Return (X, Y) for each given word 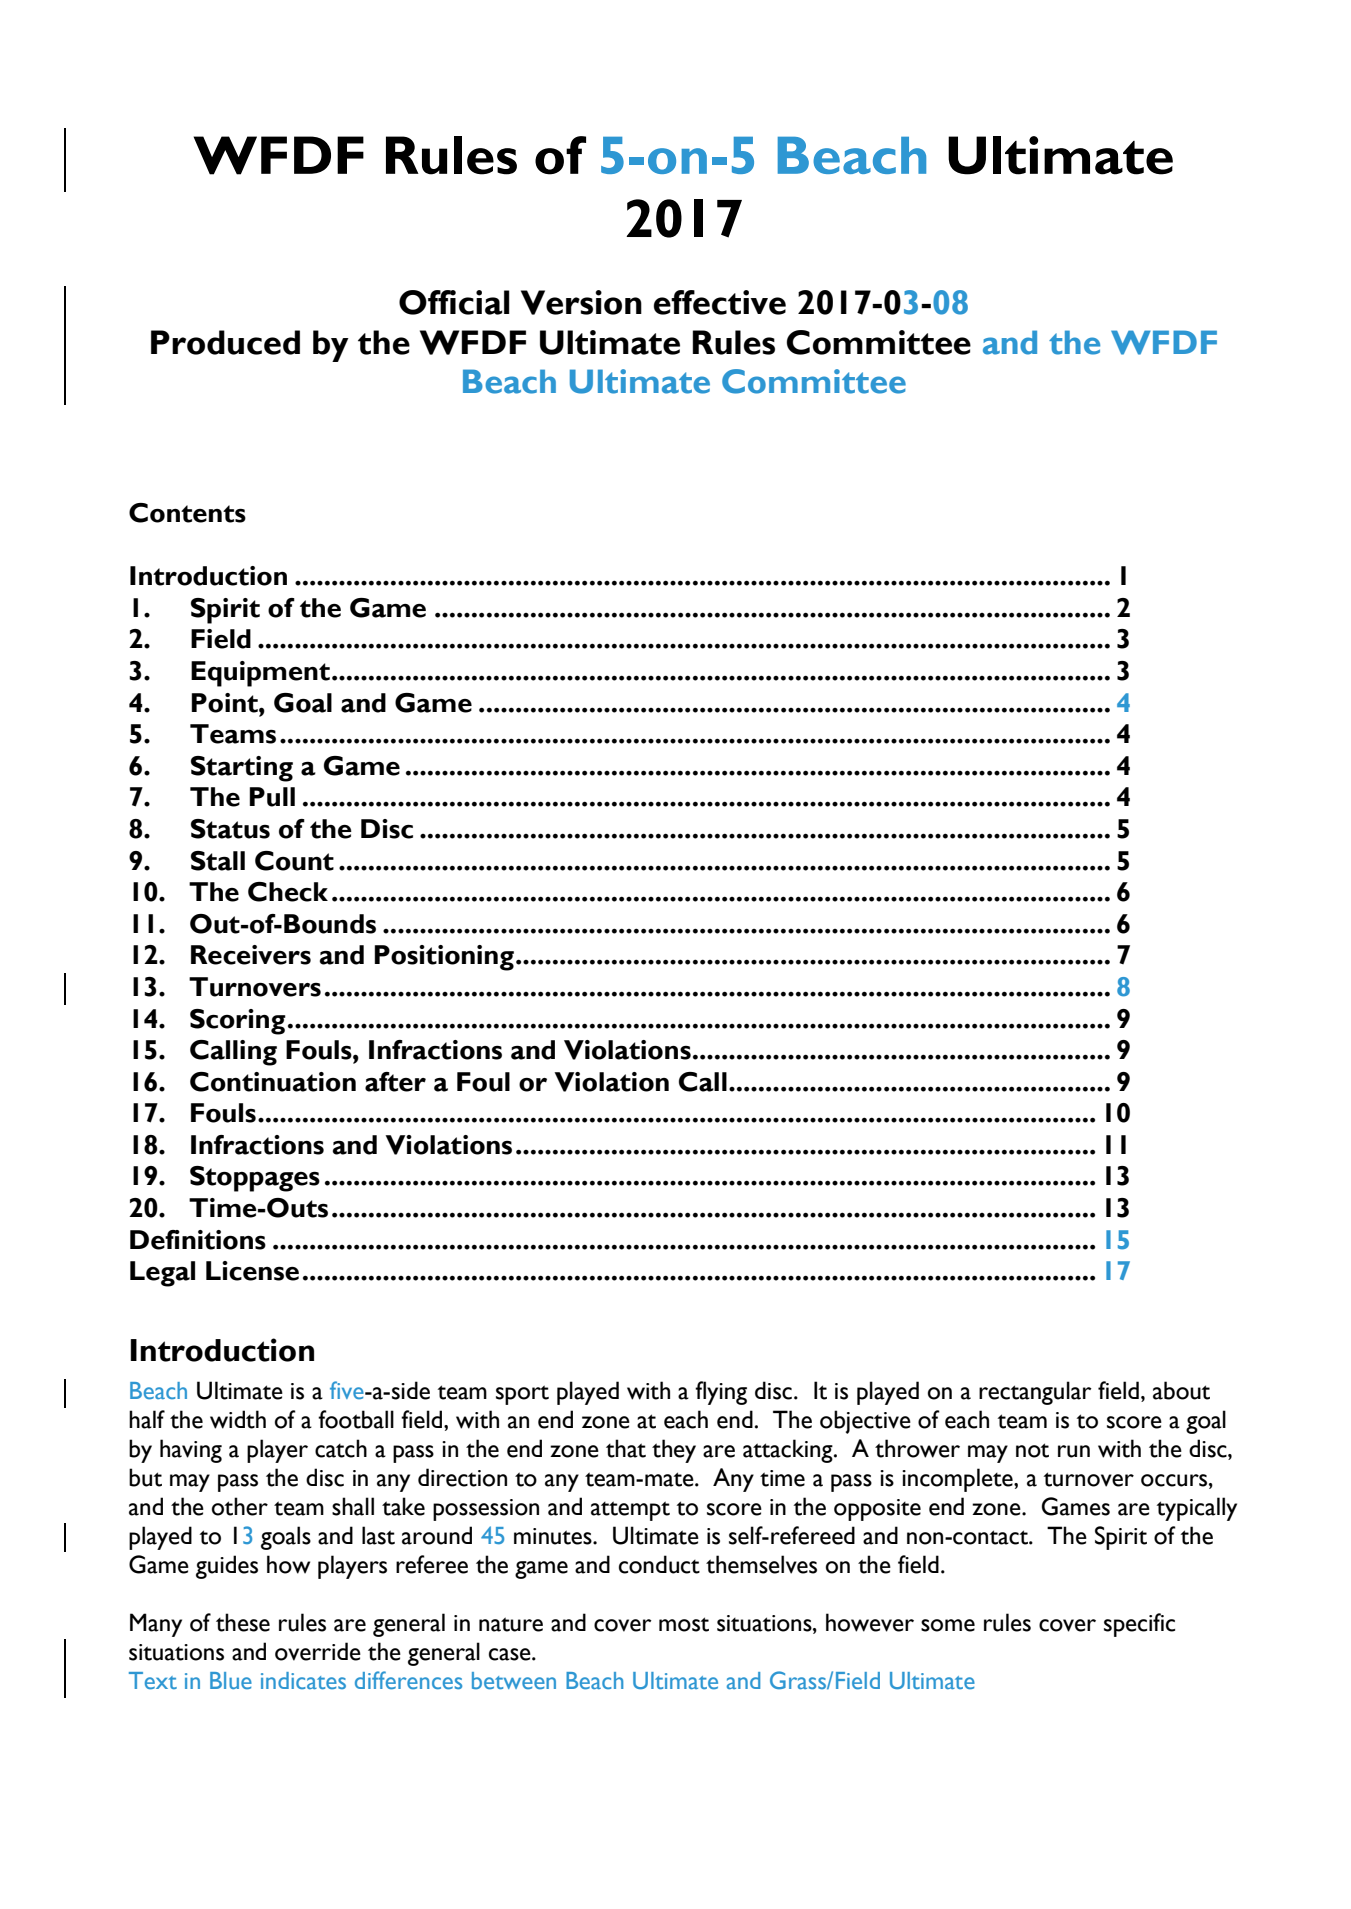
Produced (225, 342)
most (684, 1624)
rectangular (1035, 1393)
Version (581, 302)
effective (720, 302)
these (243, 1622)
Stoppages (255, 1179)
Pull (272, 797)
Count (294, 861)
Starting (242, 769)
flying (721, 1393)
